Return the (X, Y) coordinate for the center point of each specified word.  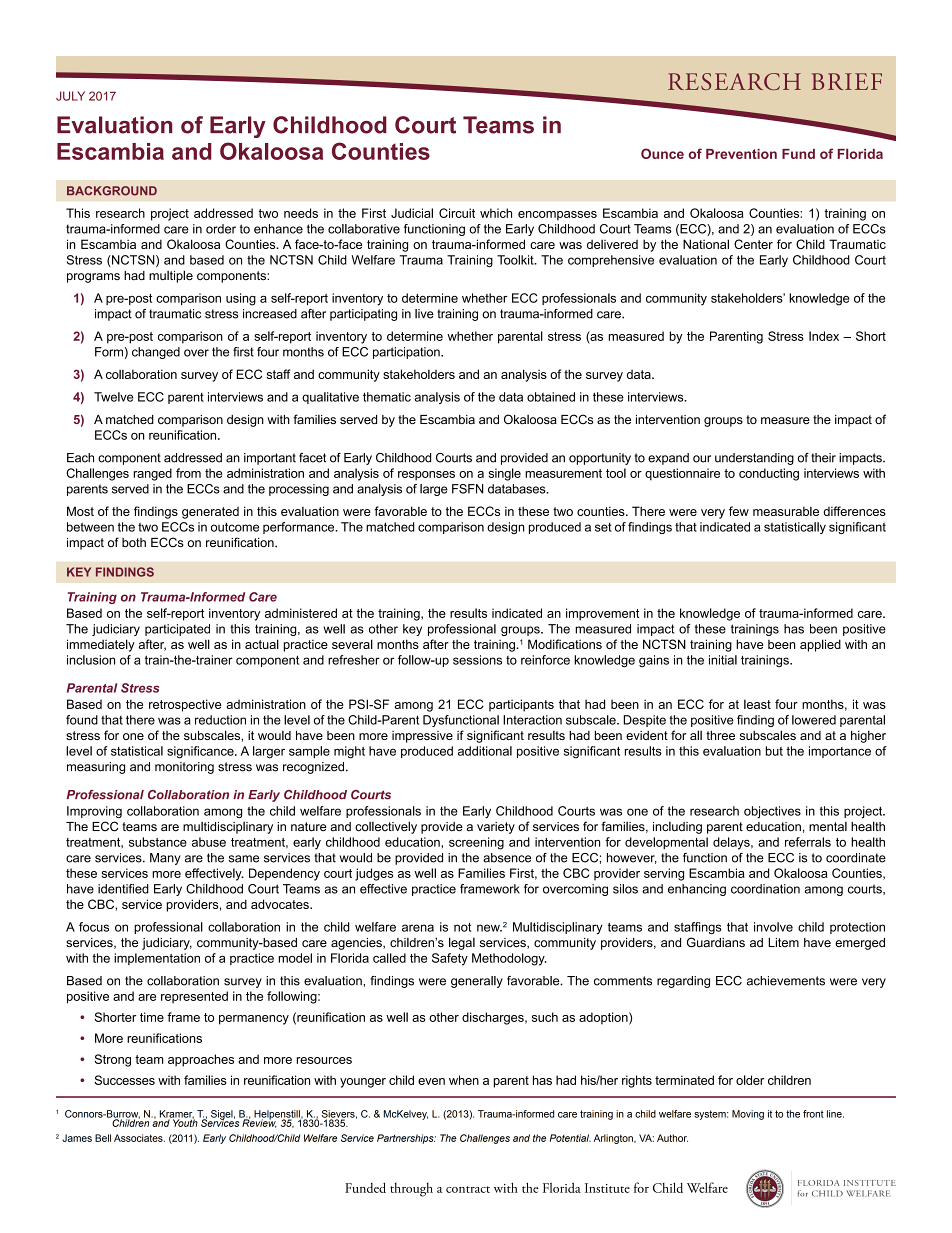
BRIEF (847, 81)
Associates (139, 1138)
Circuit (457, 213)
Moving (748, 1115)
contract (468, 1189)
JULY (70, 96)
